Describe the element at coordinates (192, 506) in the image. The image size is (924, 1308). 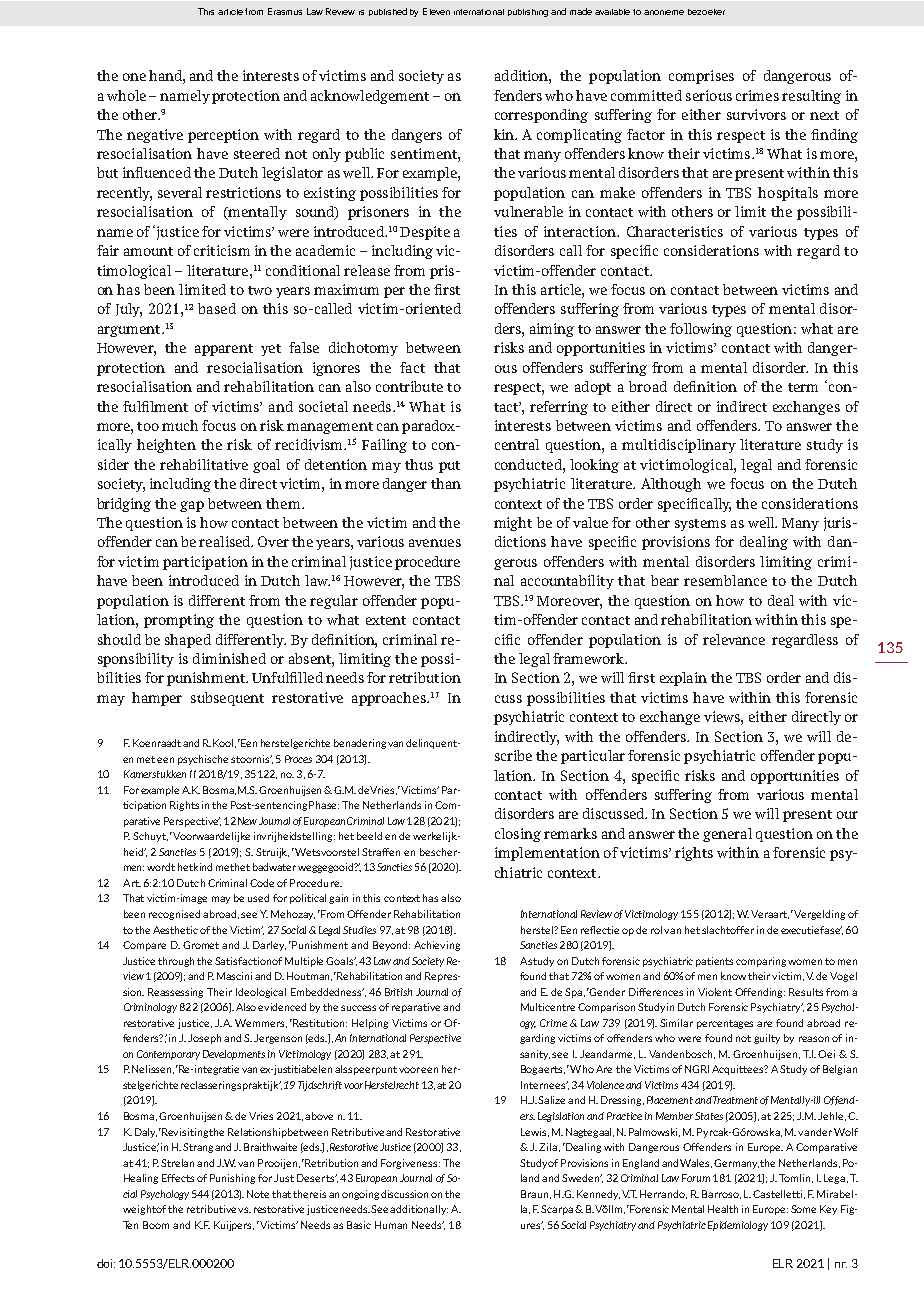
I see `gap` at that location.
